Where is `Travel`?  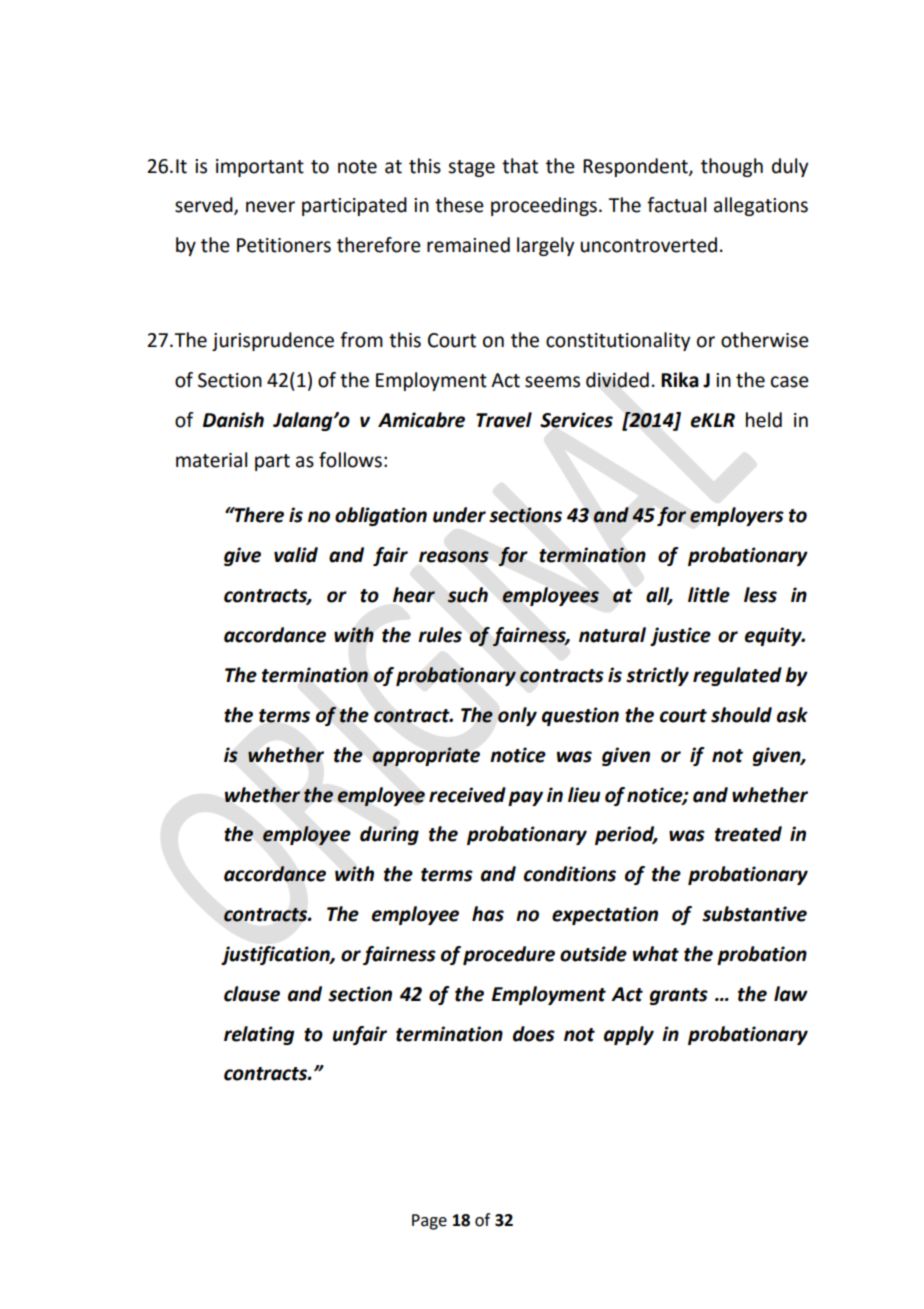 Travel is located at coordinates (504, 420).
